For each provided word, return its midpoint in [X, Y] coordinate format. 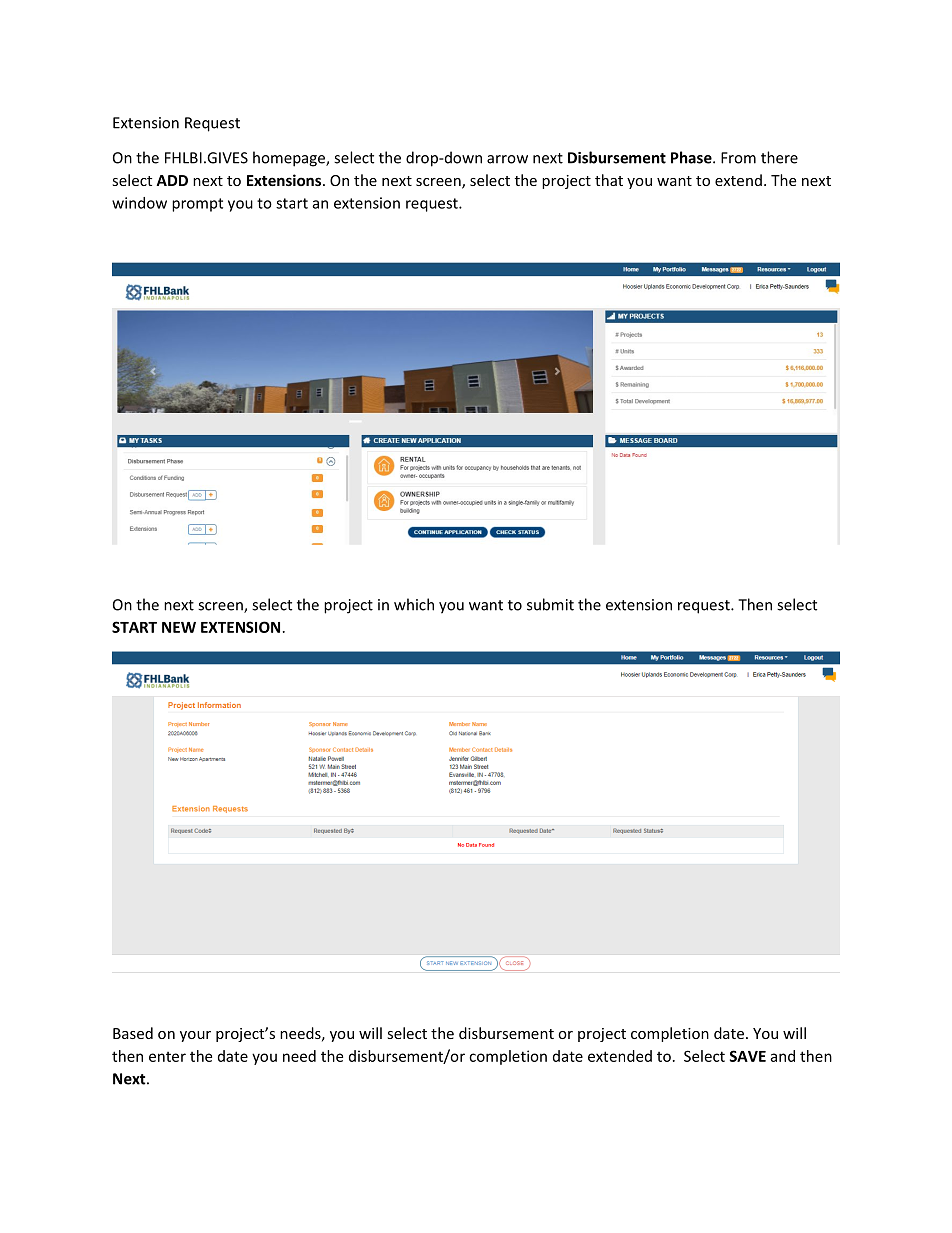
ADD [172, 180]
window [139, 203]
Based [133, 1033]
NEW [179, 627]
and [782, 1056]
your [195, 1036]
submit [550, 604]
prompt [197, 205]
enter [167, 1057]
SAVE [748, 1056]
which [414, 604]
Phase [692, 157]
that [609, 180]
